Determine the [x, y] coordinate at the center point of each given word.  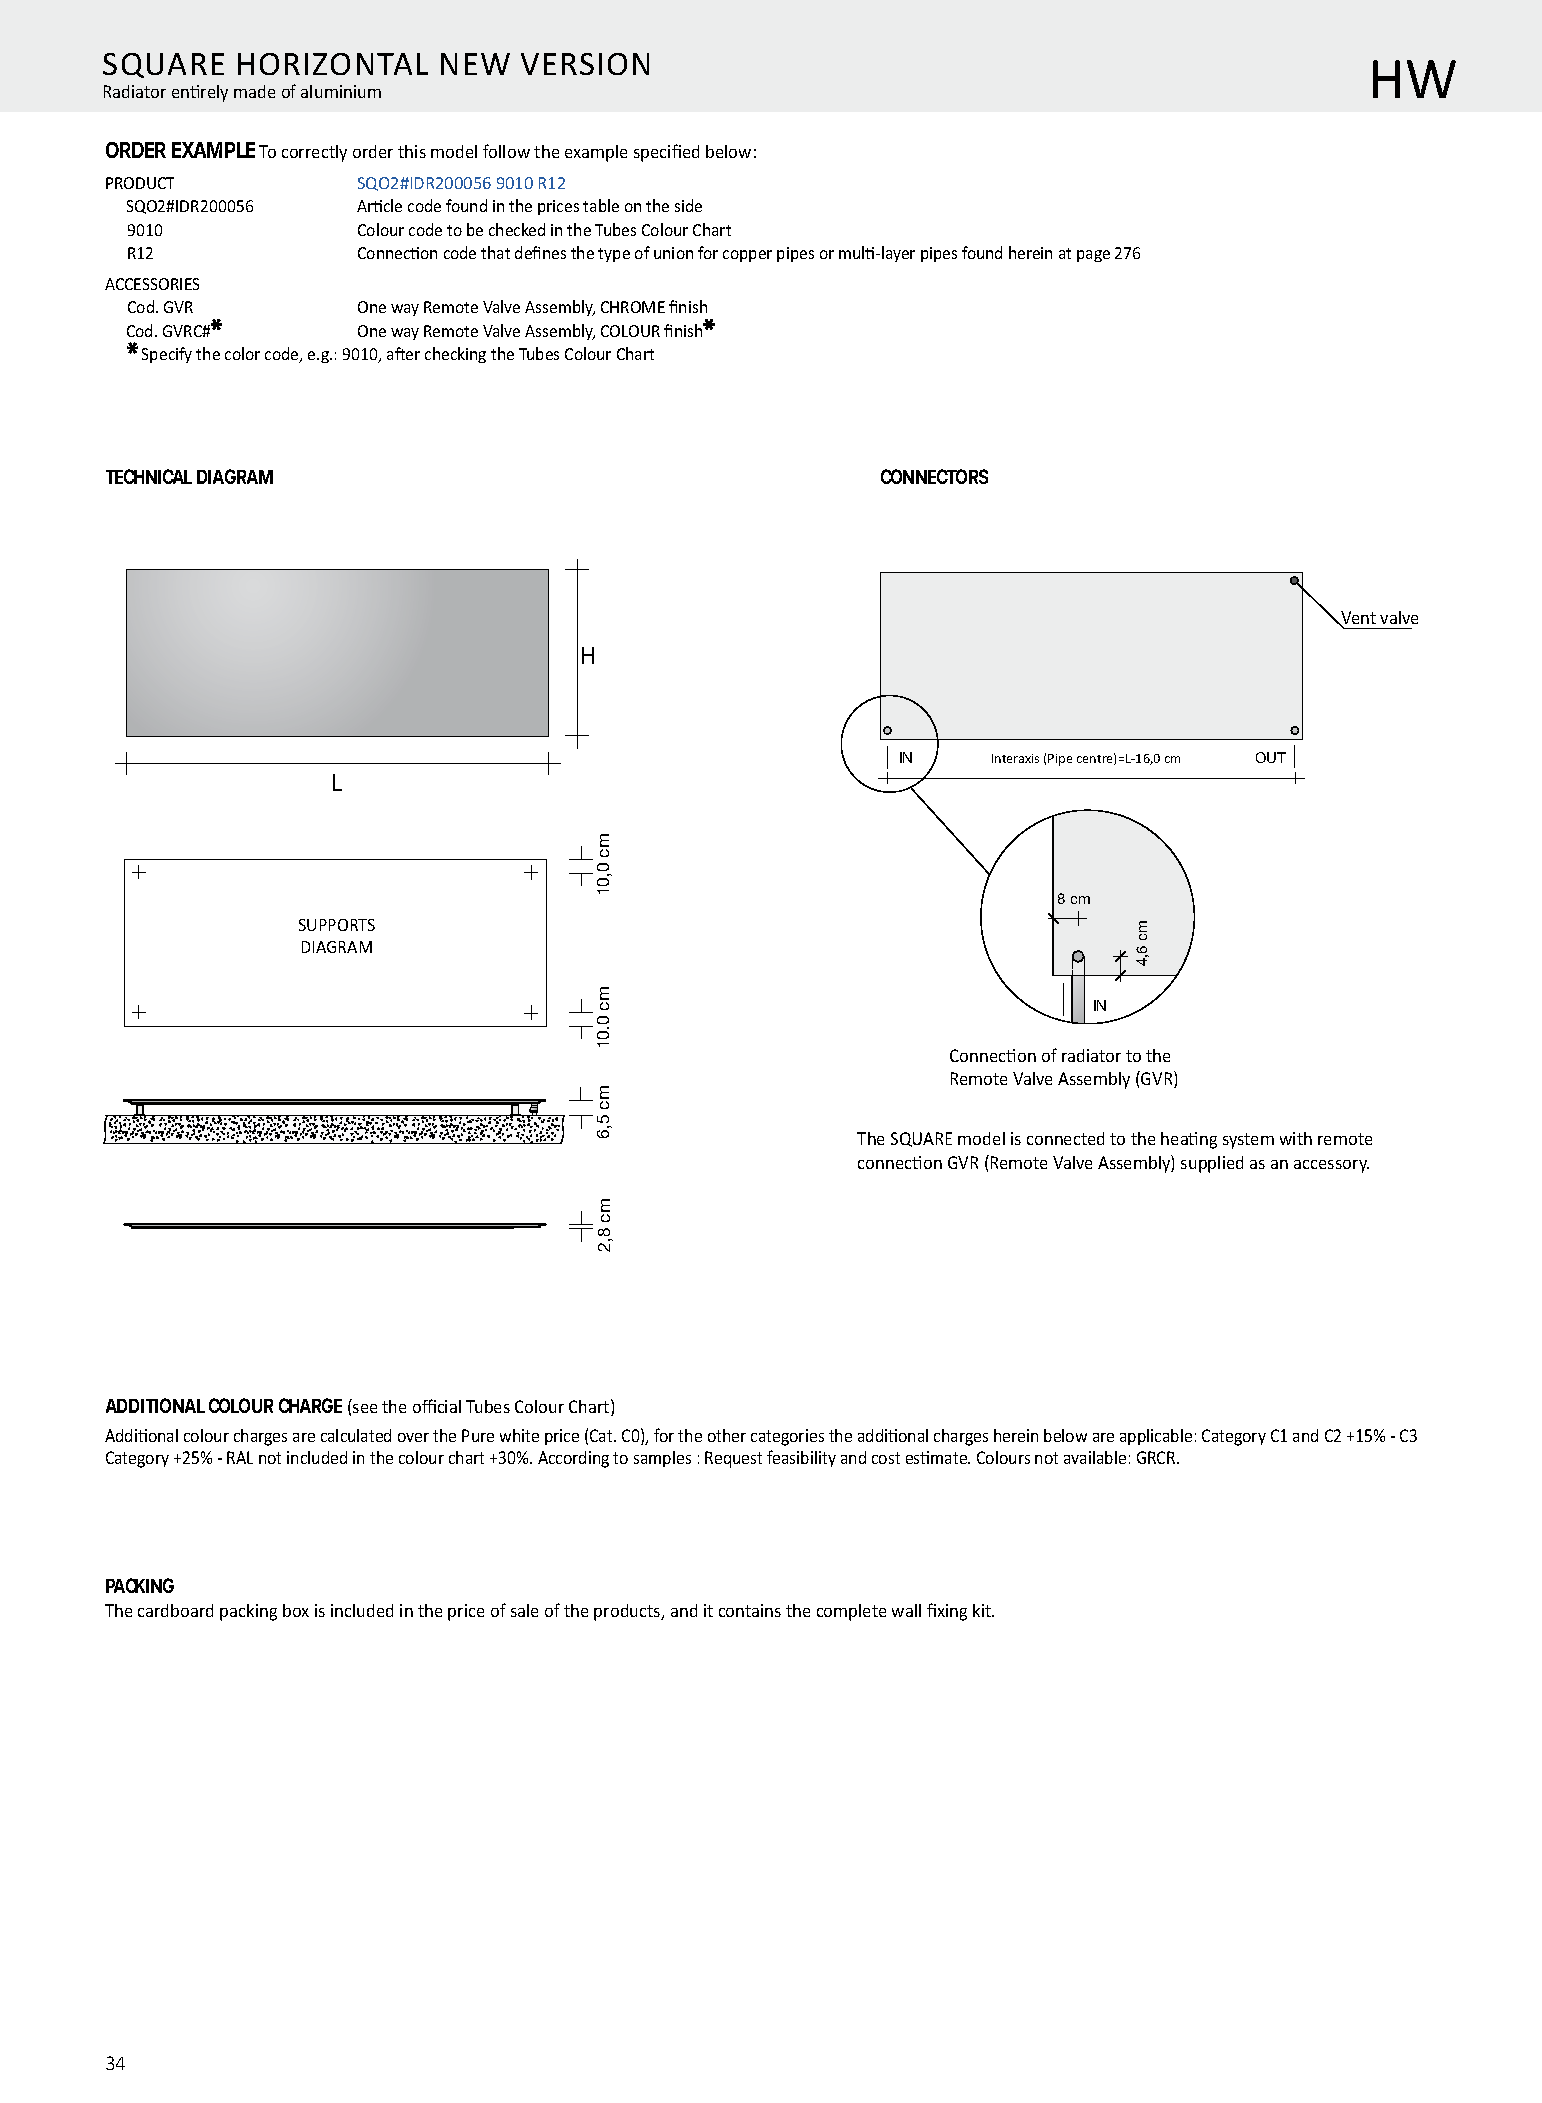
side [688, 205]
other [727, 1435]
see [365, 1408]
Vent [1357, 619]
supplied [1212, 1164]
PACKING [140, 1585]
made [254, 91]
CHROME [633, 307]
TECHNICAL [149, 476]
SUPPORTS [337, 925]
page [1093, 256]
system [1248, 1141]
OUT [1271, 757]
